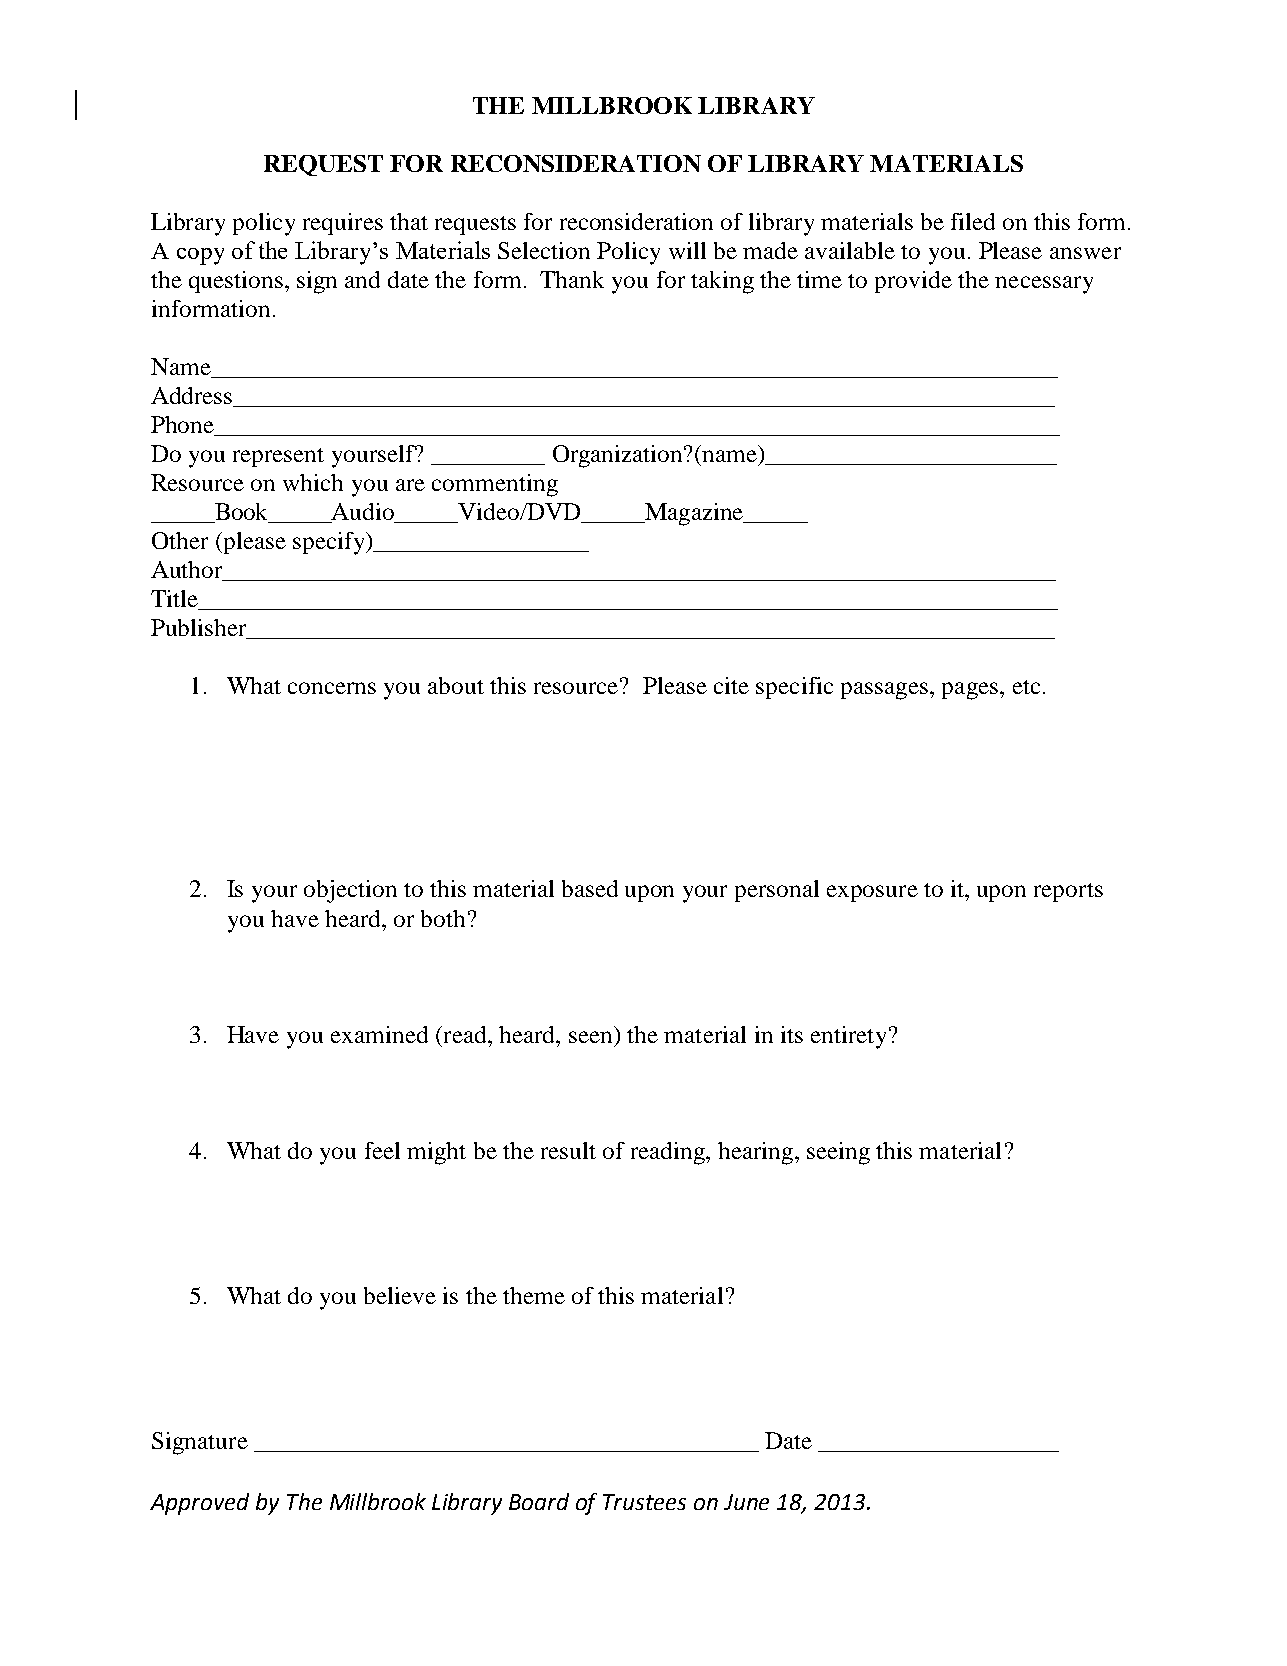 This document has width=1287, height=1666. What do you see at coordinates (973, 221) in the document?
I see `filed` at bounding box center [973, 221].
